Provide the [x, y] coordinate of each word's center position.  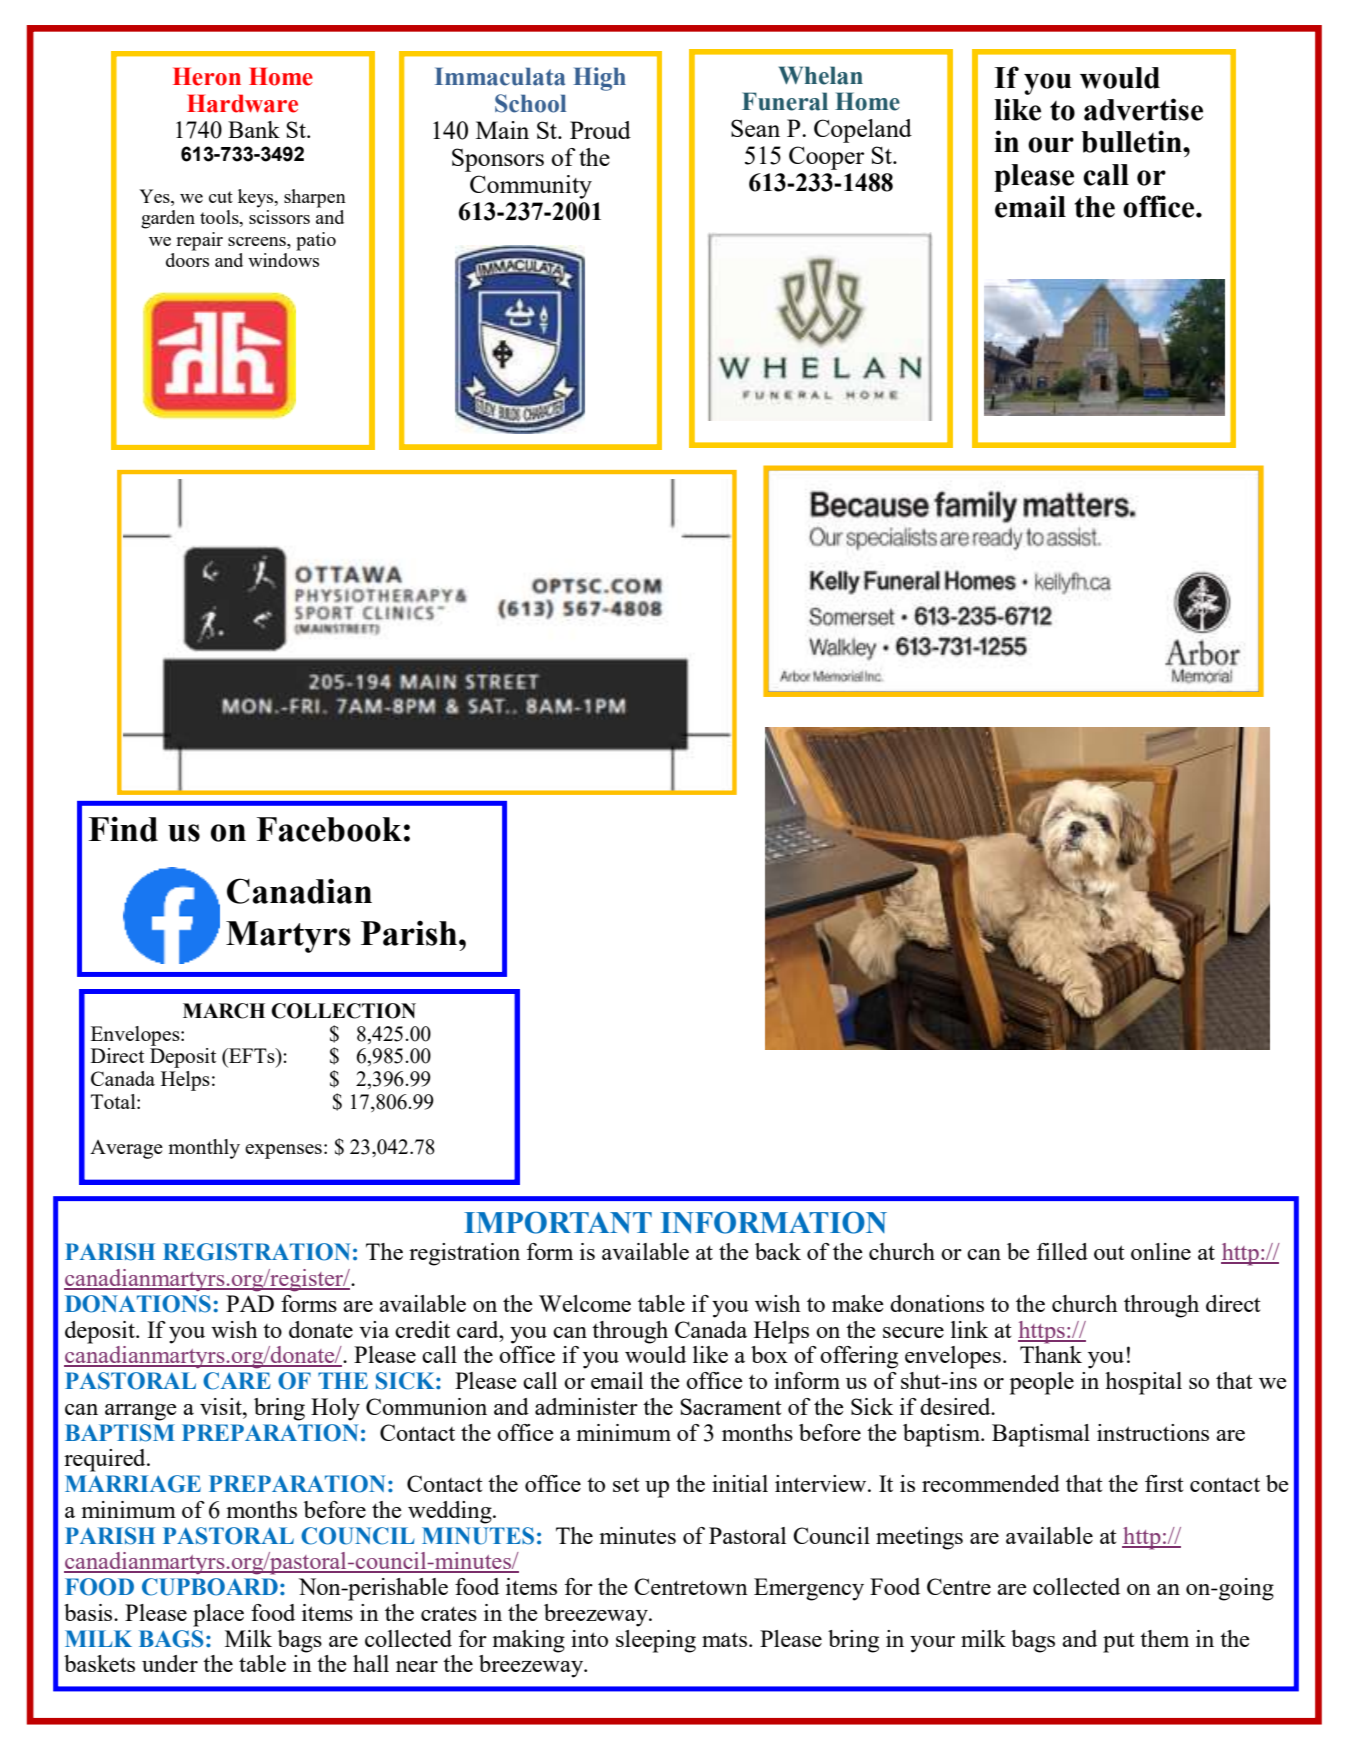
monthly [204, 1149]
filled [1062, 1251]
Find [123, 829]
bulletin [1132, 141]
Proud [600, 130]
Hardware [242, 103]
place [218, 1615]
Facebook [329, 829]
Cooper [826, 158]
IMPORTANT [558, 1222]
